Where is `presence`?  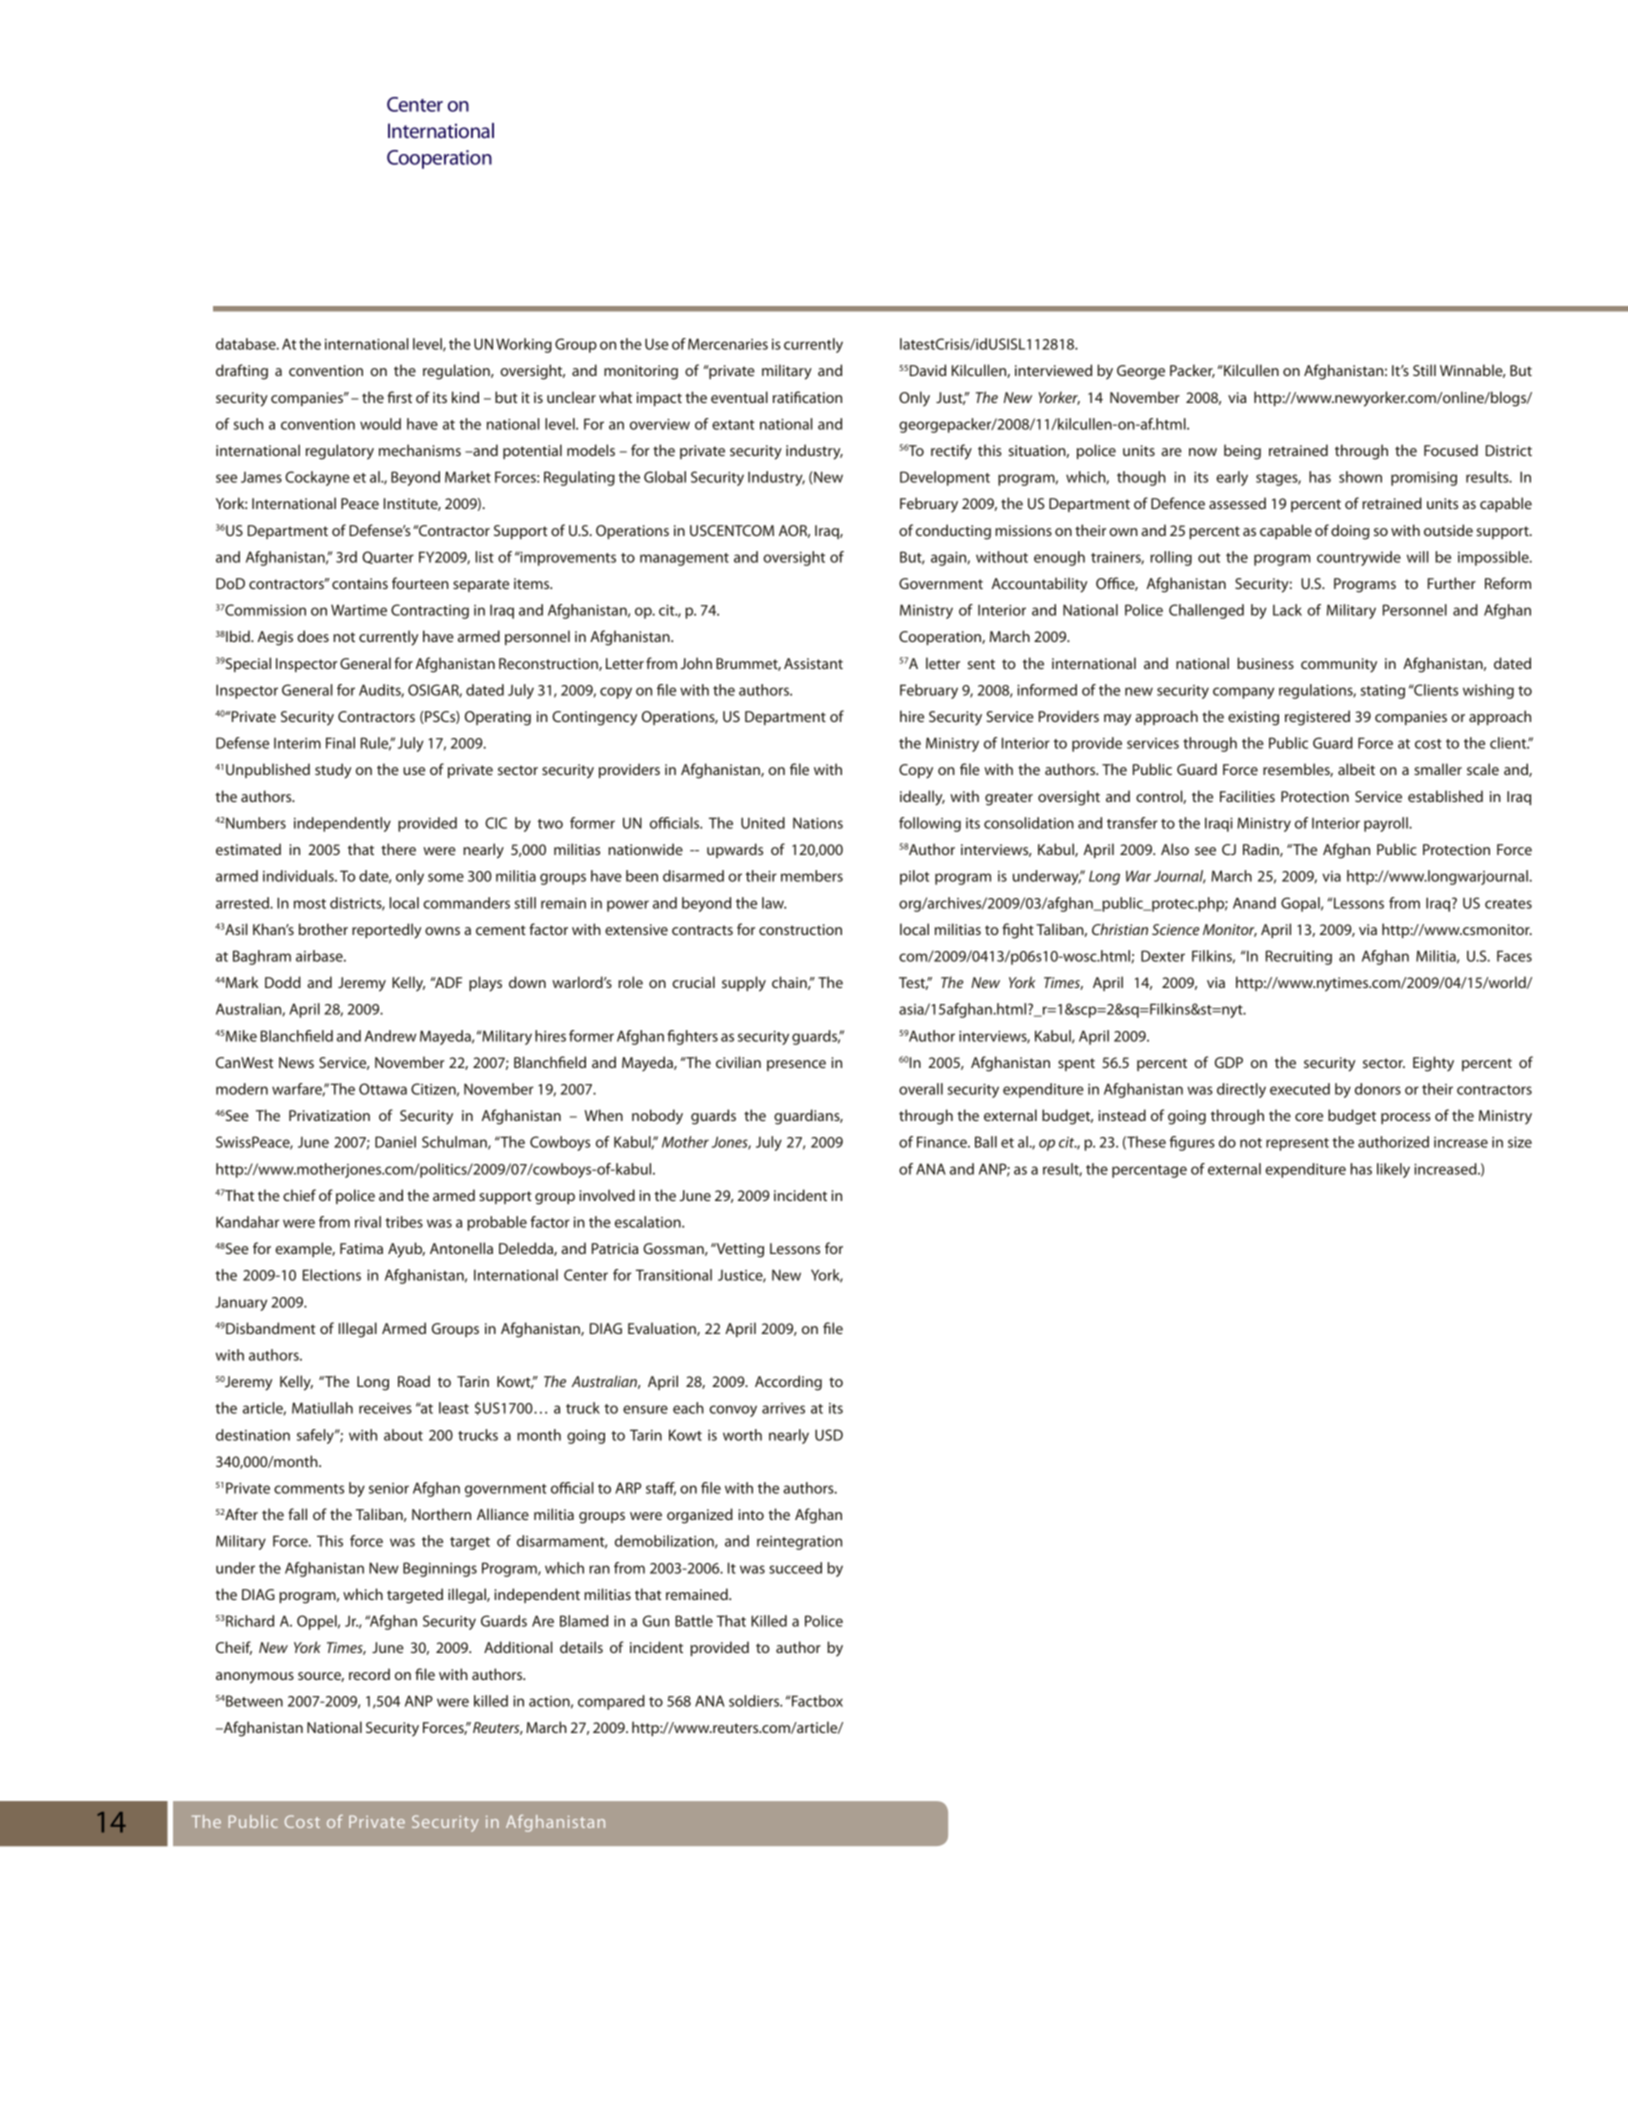
presence is located at coordinates (796, 1065).
